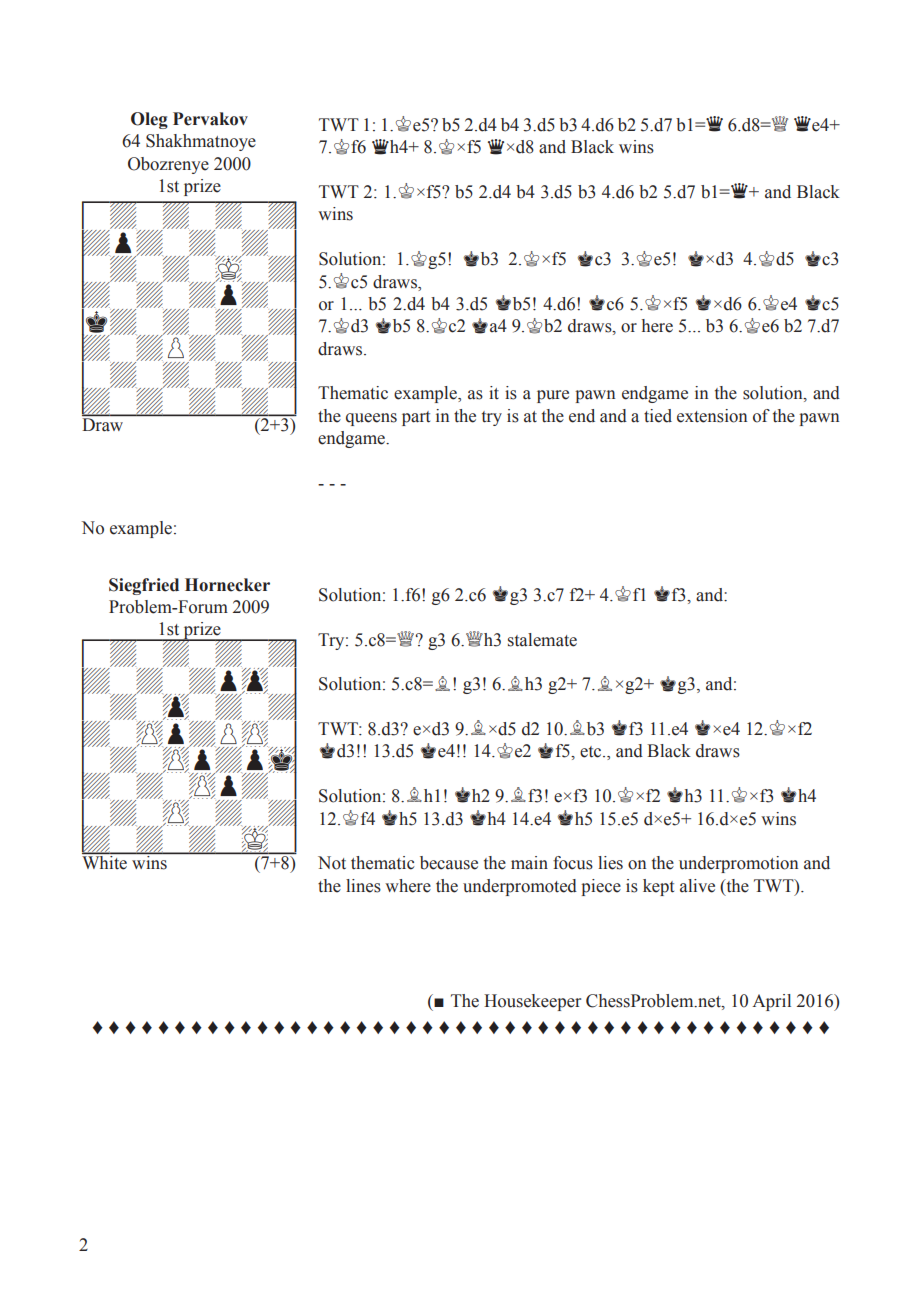 The image size is (924, 1308). I want to click on queens, so click(371, 419).
